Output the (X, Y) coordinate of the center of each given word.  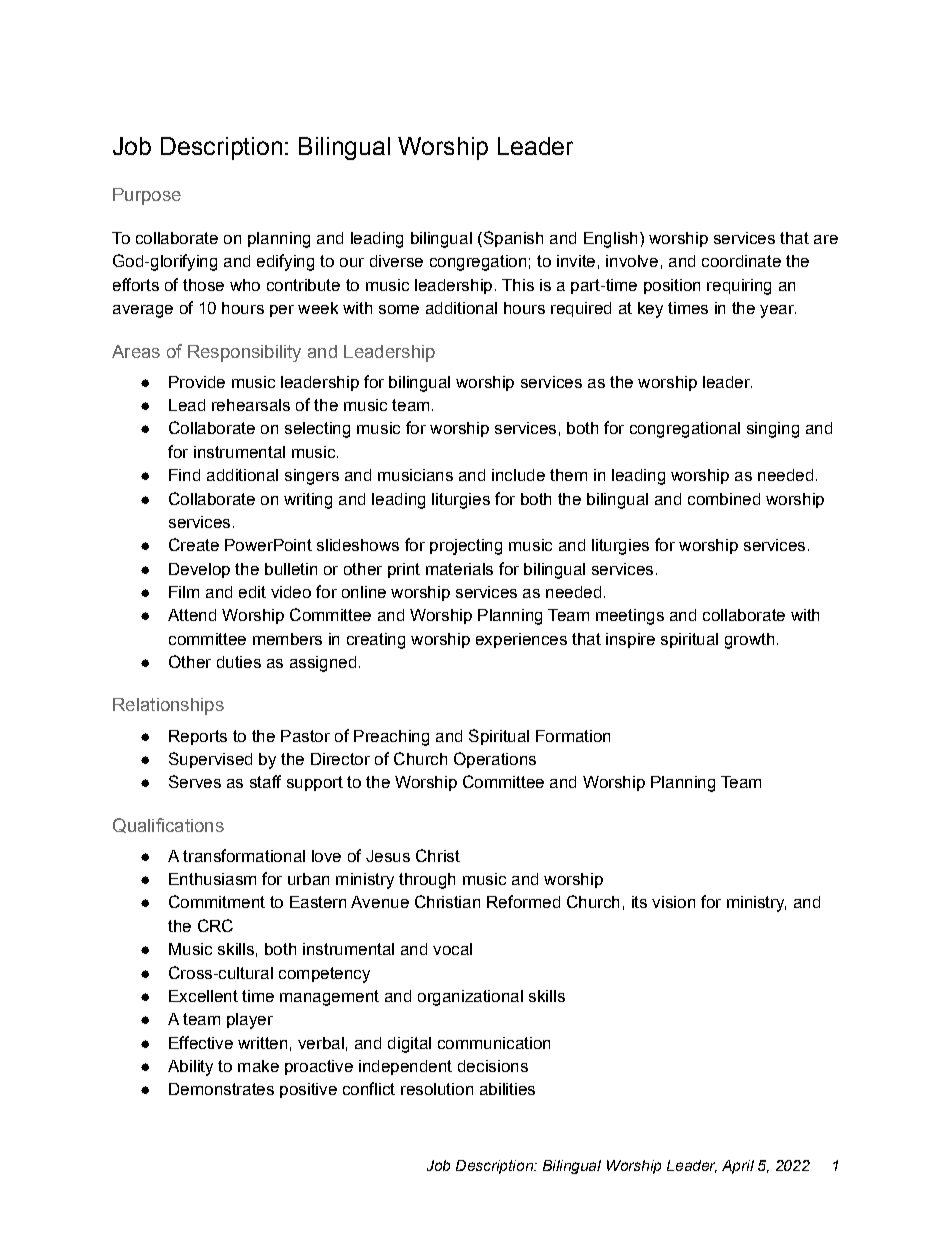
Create (194, 544)
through (427, 881)
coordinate (741, 261)
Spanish (512, 239)
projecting (466, 547)
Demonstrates (221, 1089)
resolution (437, 1089)
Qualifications (168, 825)
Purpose (147, 196)
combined (724, 499)
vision (673, 902)
